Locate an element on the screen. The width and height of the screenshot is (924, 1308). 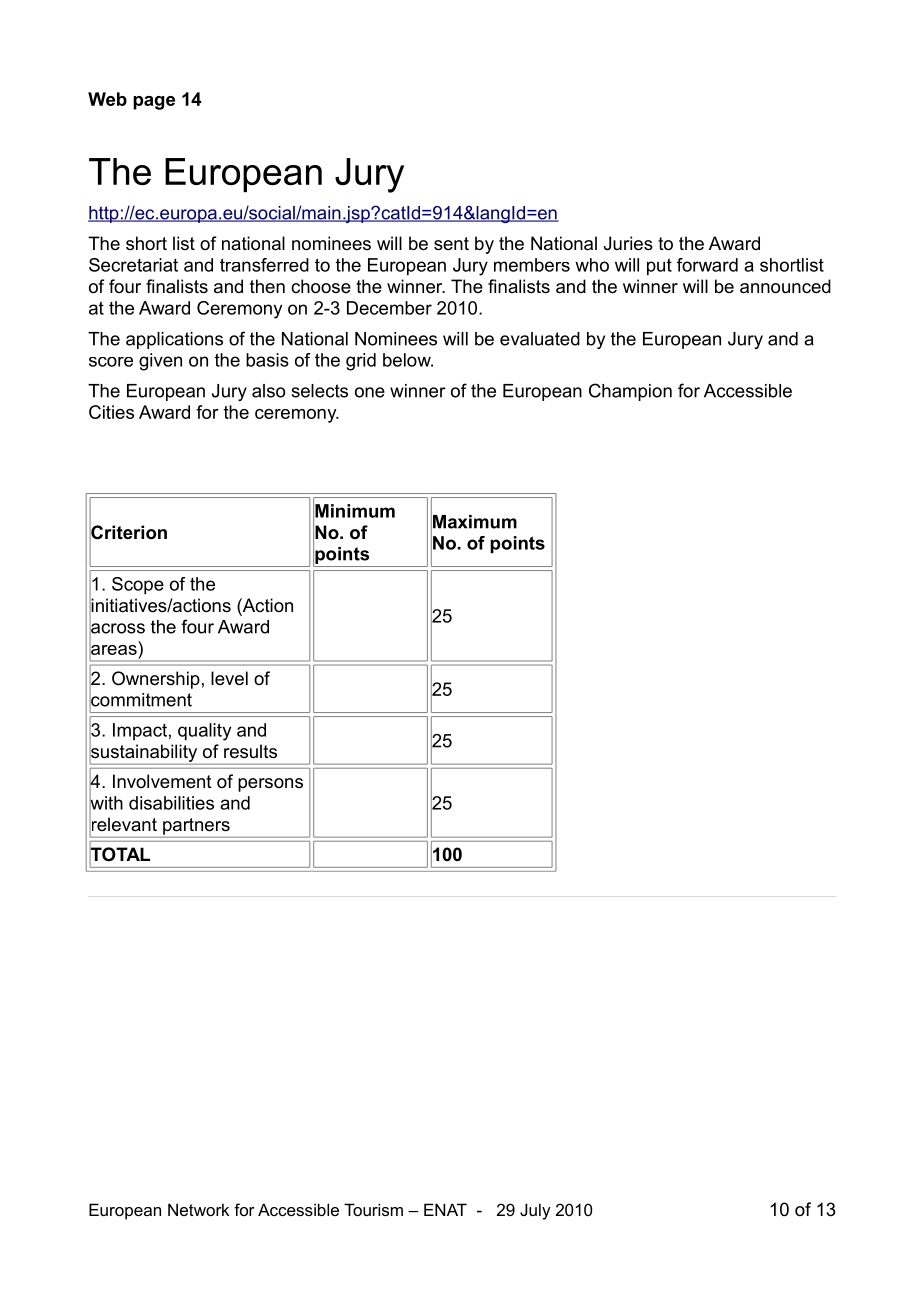
forward is located at coordinates (707, 265).
